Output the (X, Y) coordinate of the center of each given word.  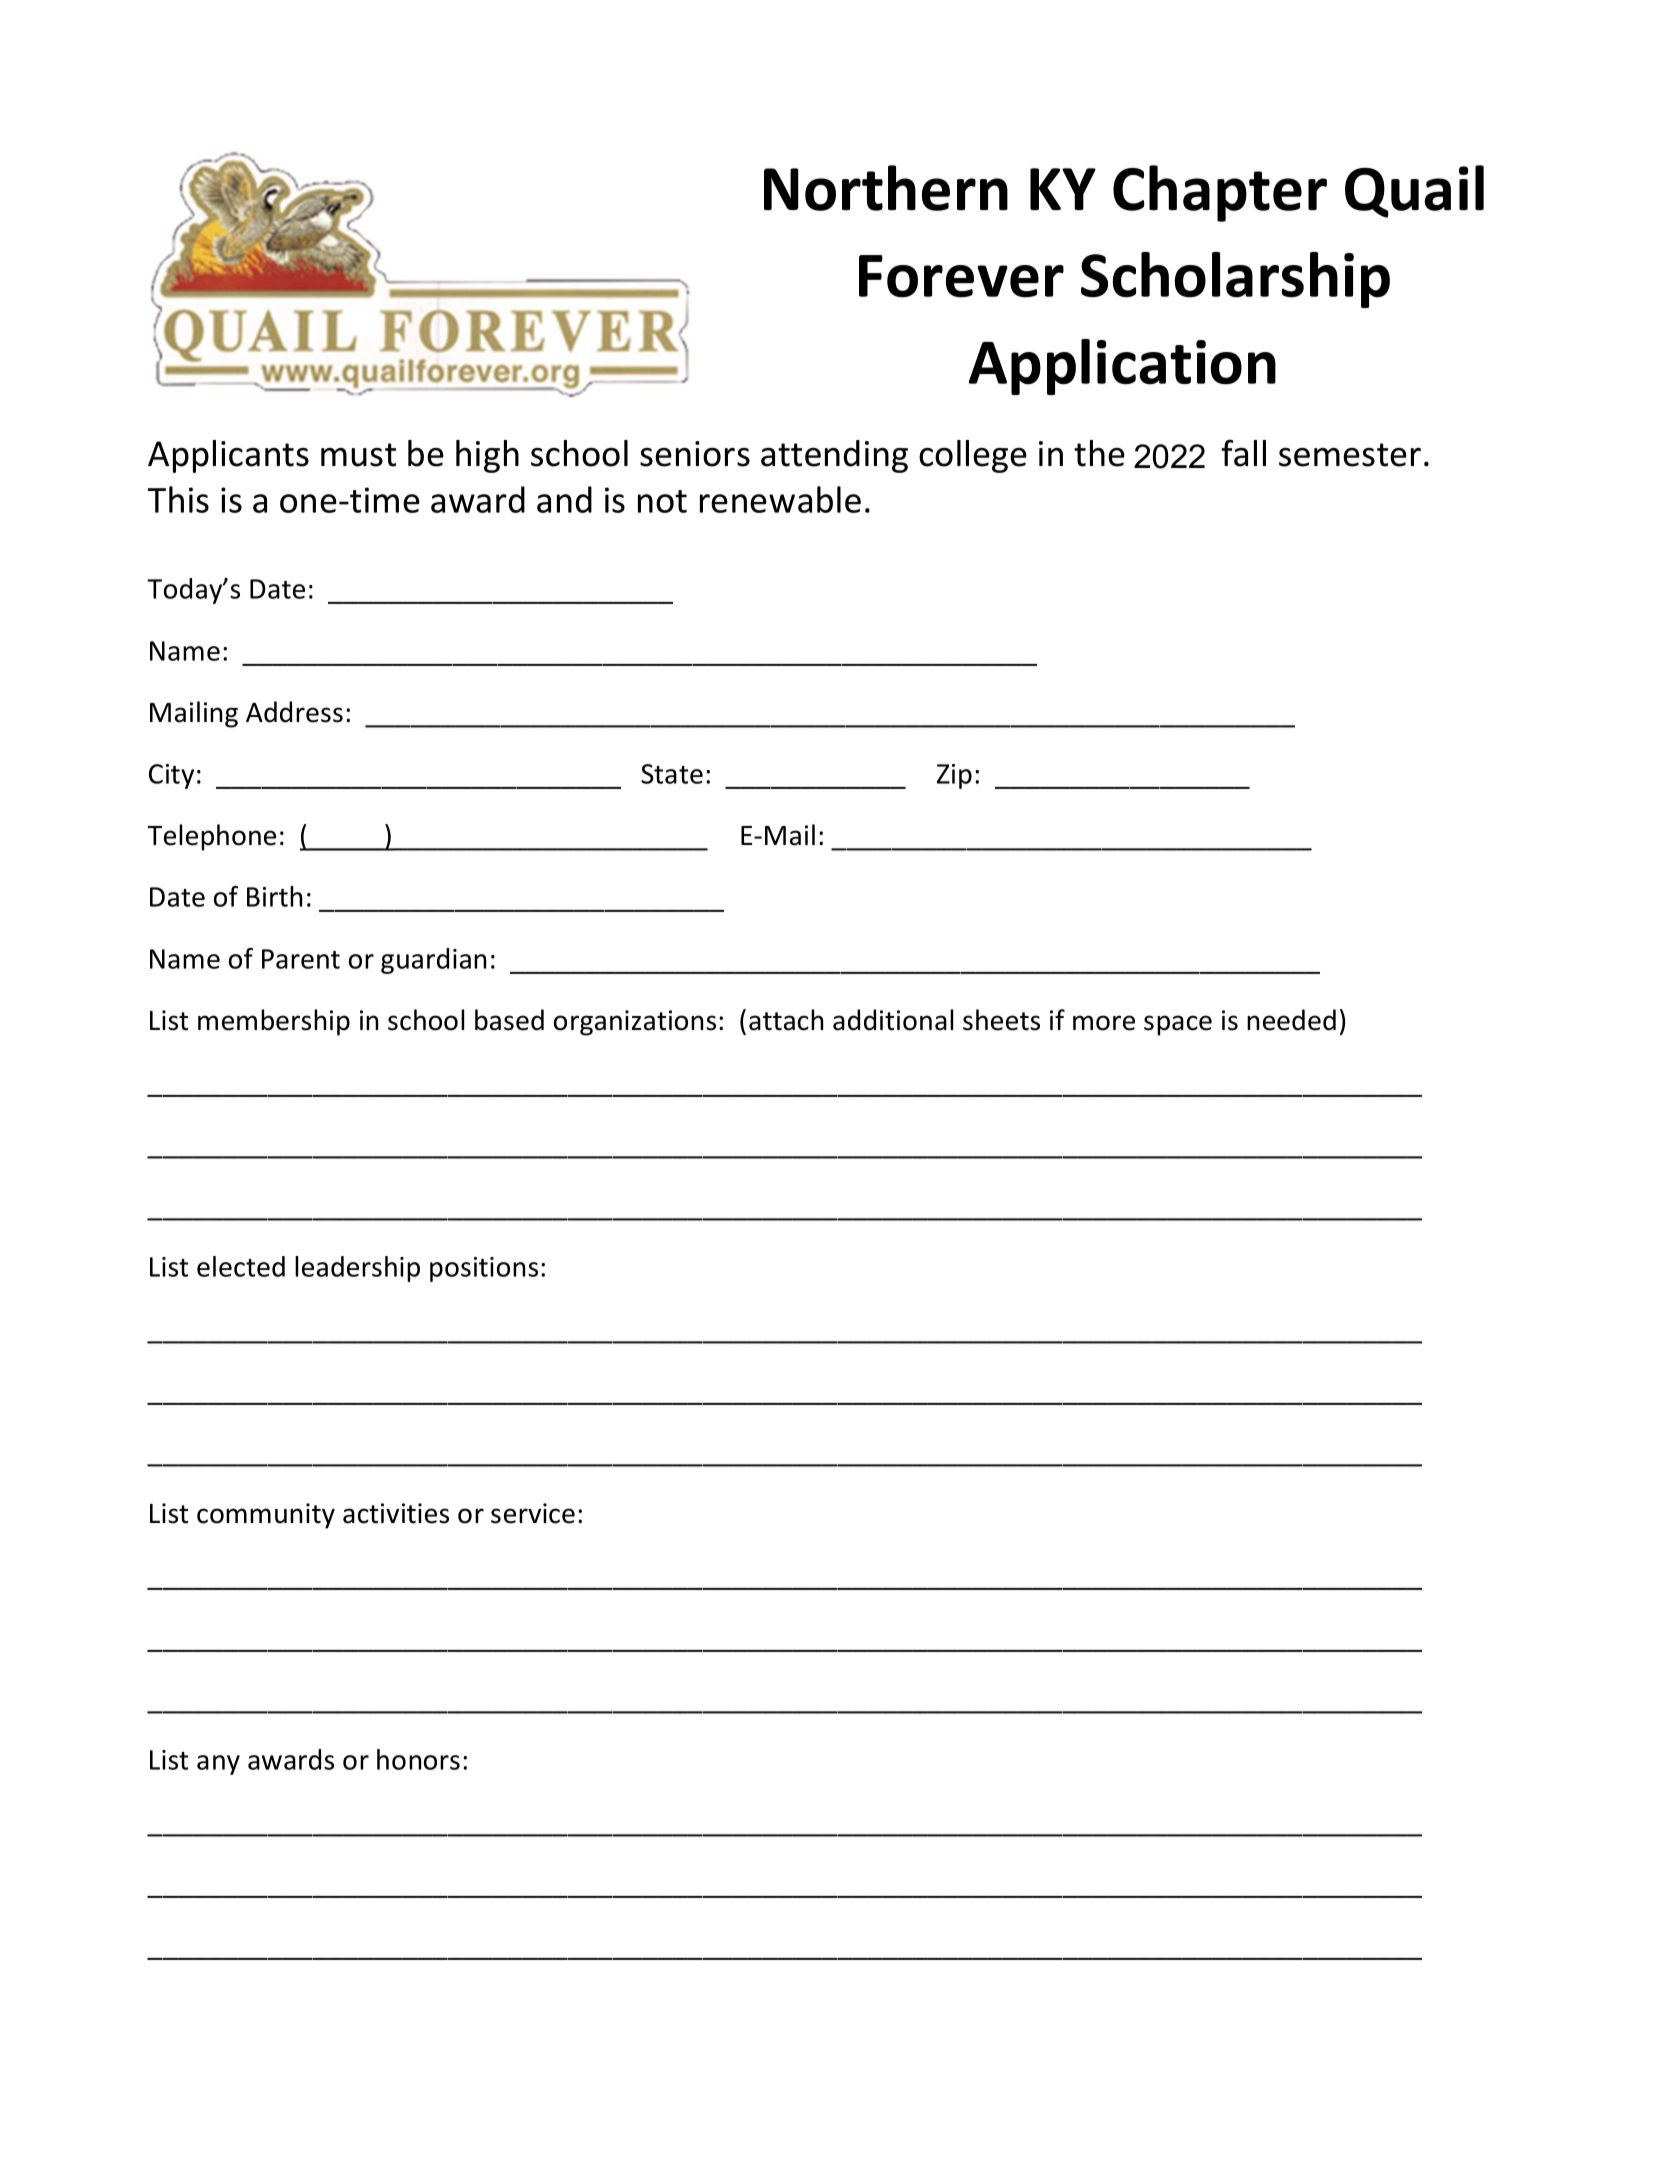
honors (418, 1759)
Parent (301, 959)
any (218, 1765)
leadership (357, 1269)
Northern (886, 188)
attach (786, 1020)
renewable (780, 499)
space (1178, 1025)
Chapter (1220, 193)
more (1104, 1023)
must (358, 455)
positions (484, 1269)
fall (1243, 453)
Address (294, 712)
